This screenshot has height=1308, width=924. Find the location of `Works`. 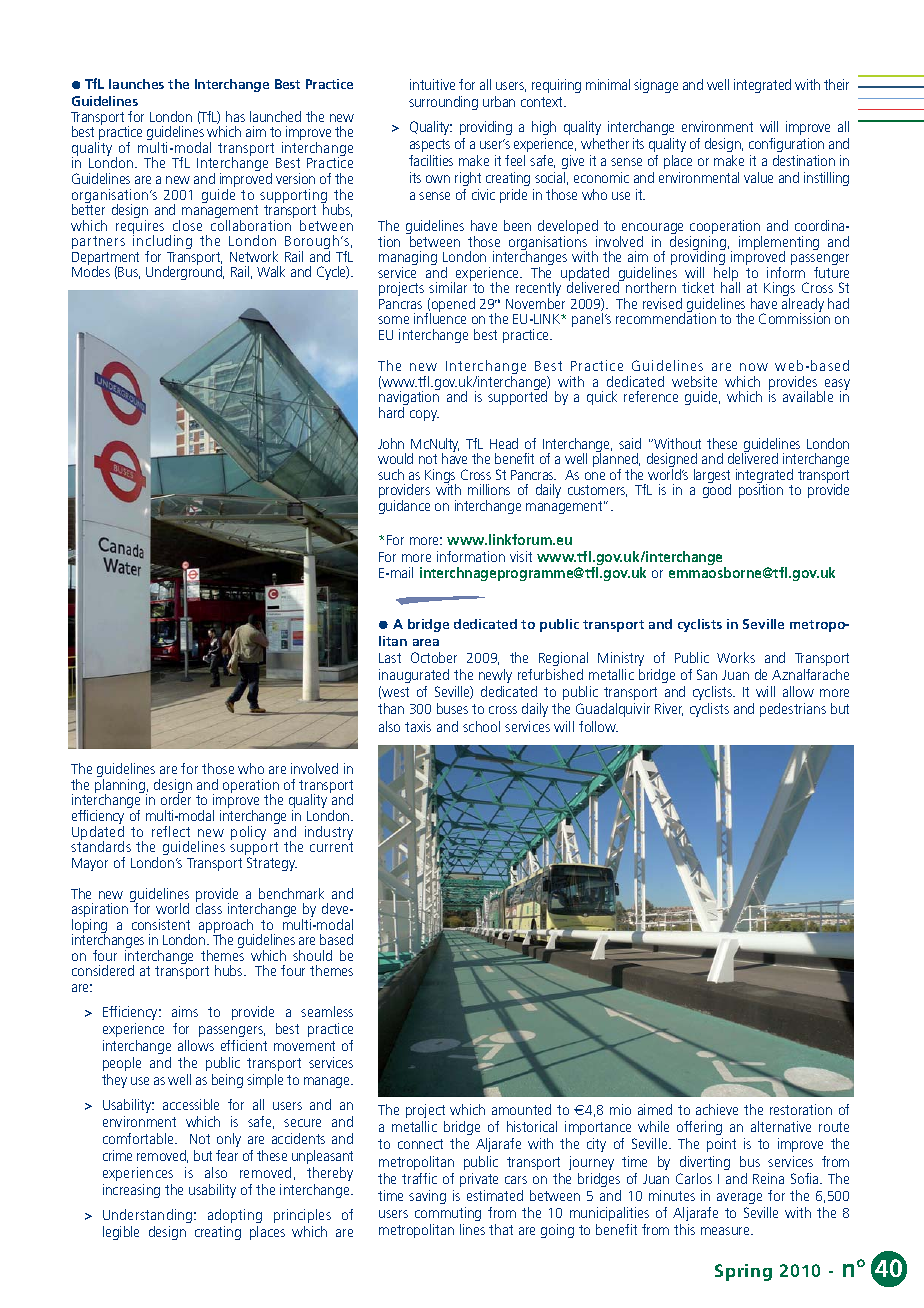

Works is located at coordinates (736, 657).
